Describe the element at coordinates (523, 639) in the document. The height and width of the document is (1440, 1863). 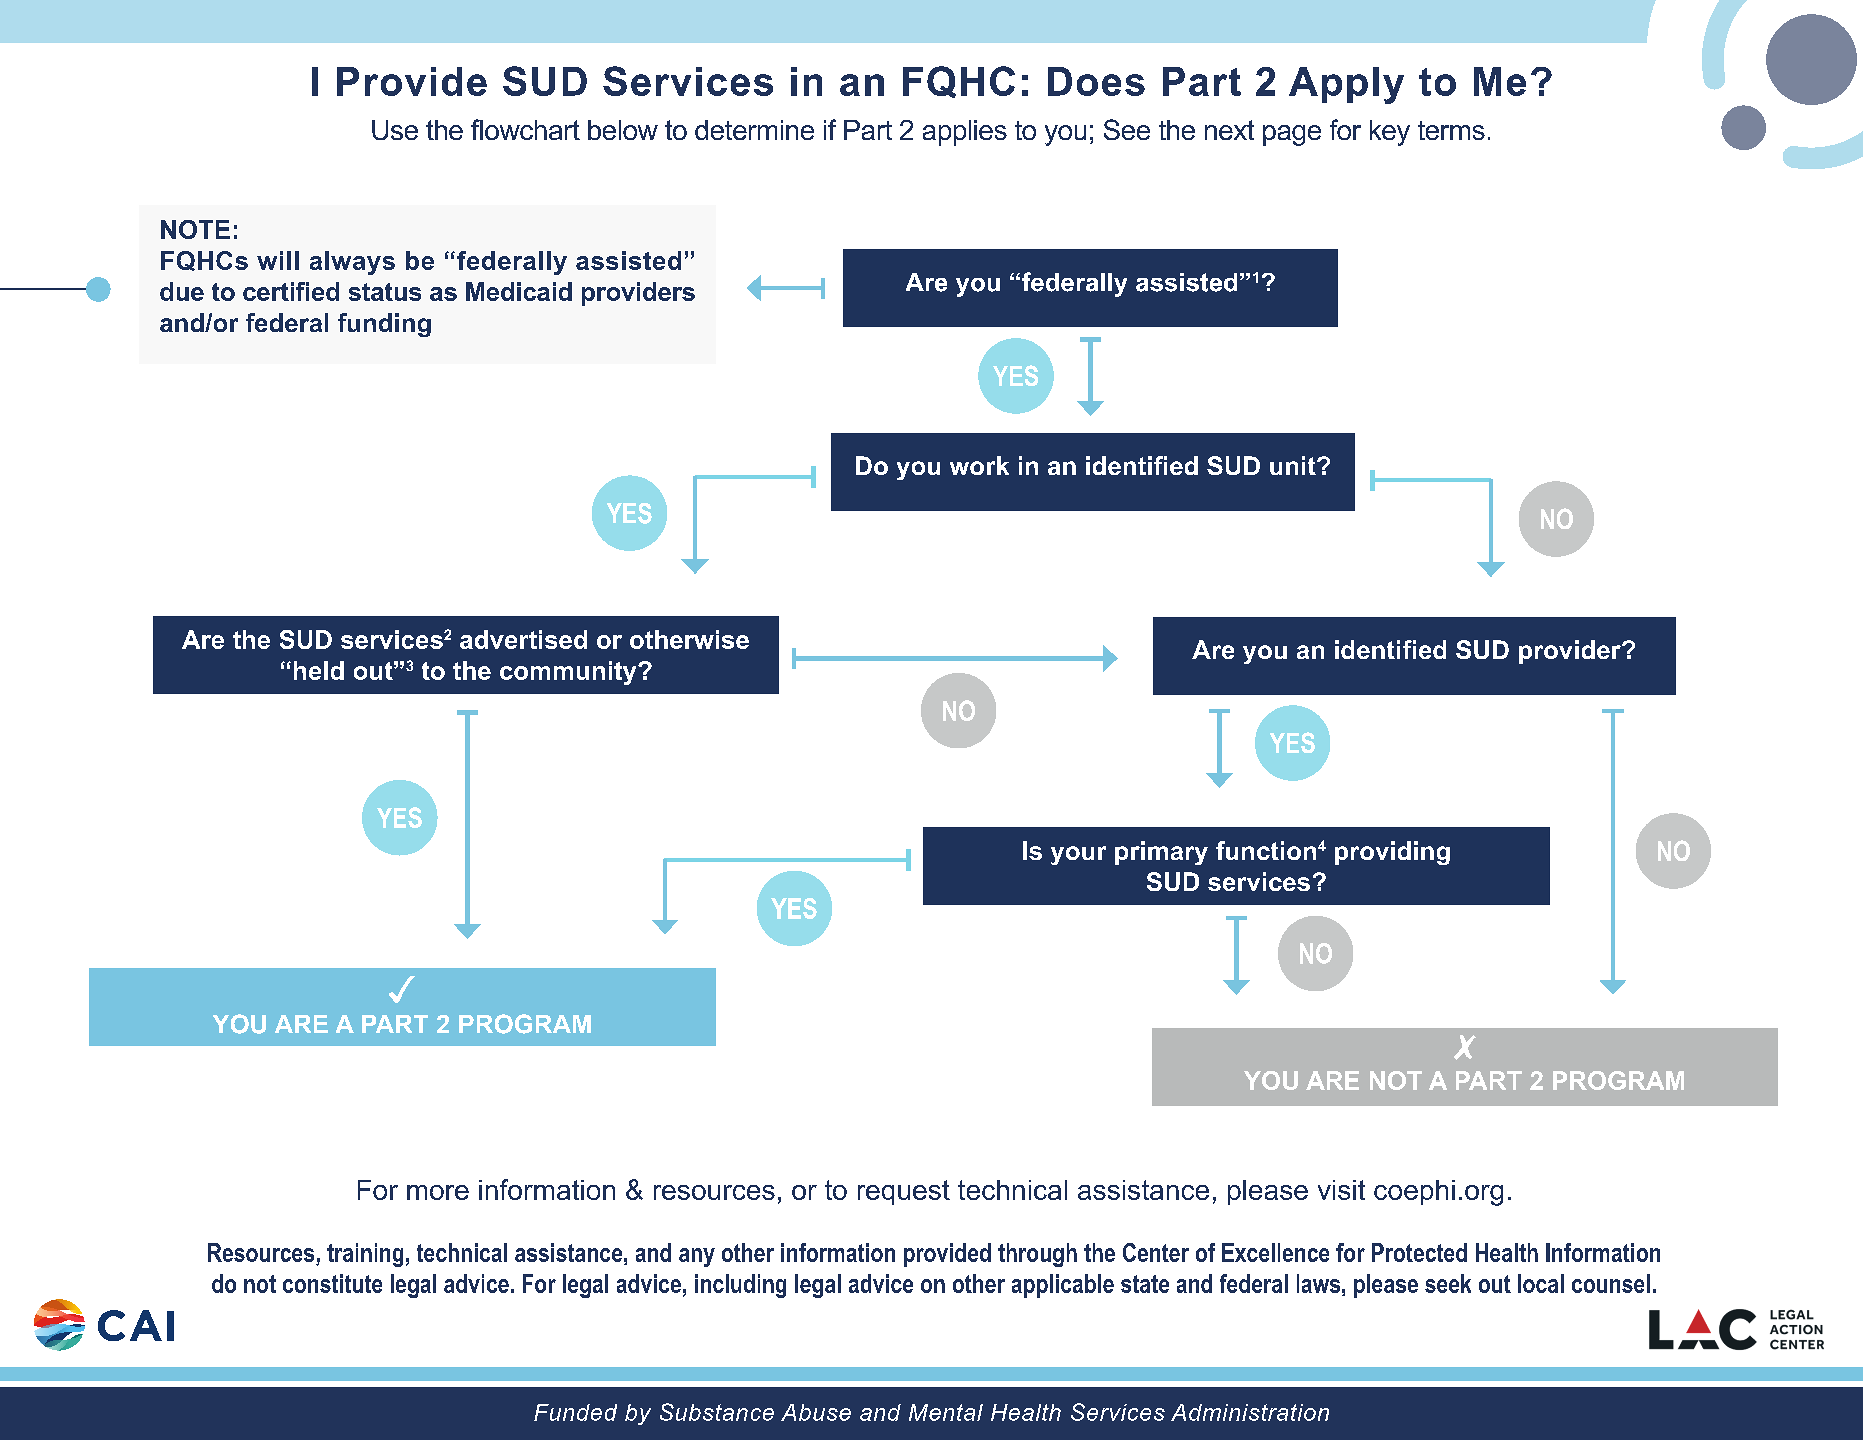
I see `advertised` at that location.
